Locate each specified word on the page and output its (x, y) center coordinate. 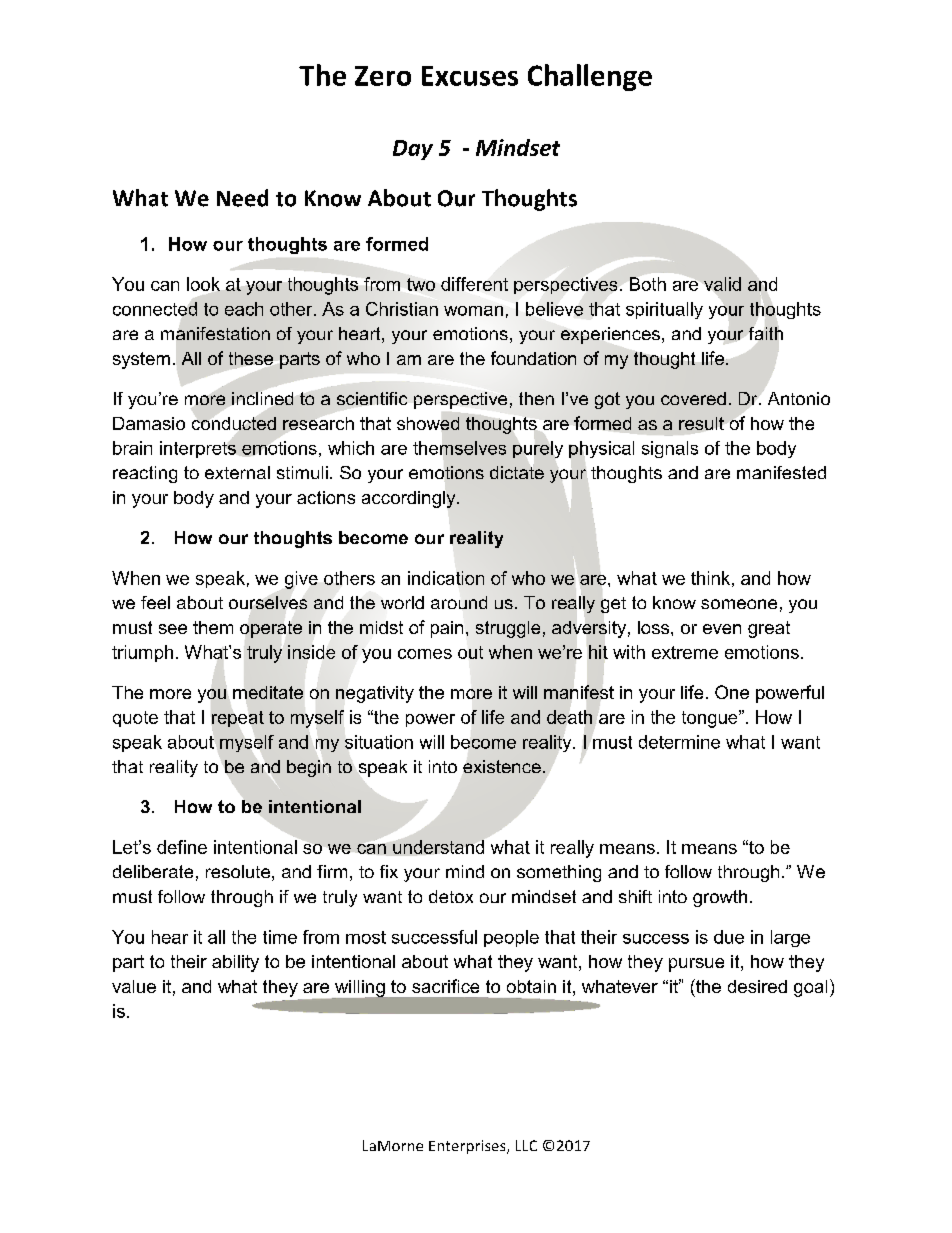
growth (720, 898)
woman (473, 311)
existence (502, 766)
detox (451, 896)
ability (235, 963)
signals (670, 449)
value (134, 986)
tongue (711, 719)
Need (242, 198)
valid (722, 284)
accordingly (410, 499)
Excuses (470, 76)
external (237, 472)
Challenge (590, 77)
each (244, 309)
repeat (238, 719)
